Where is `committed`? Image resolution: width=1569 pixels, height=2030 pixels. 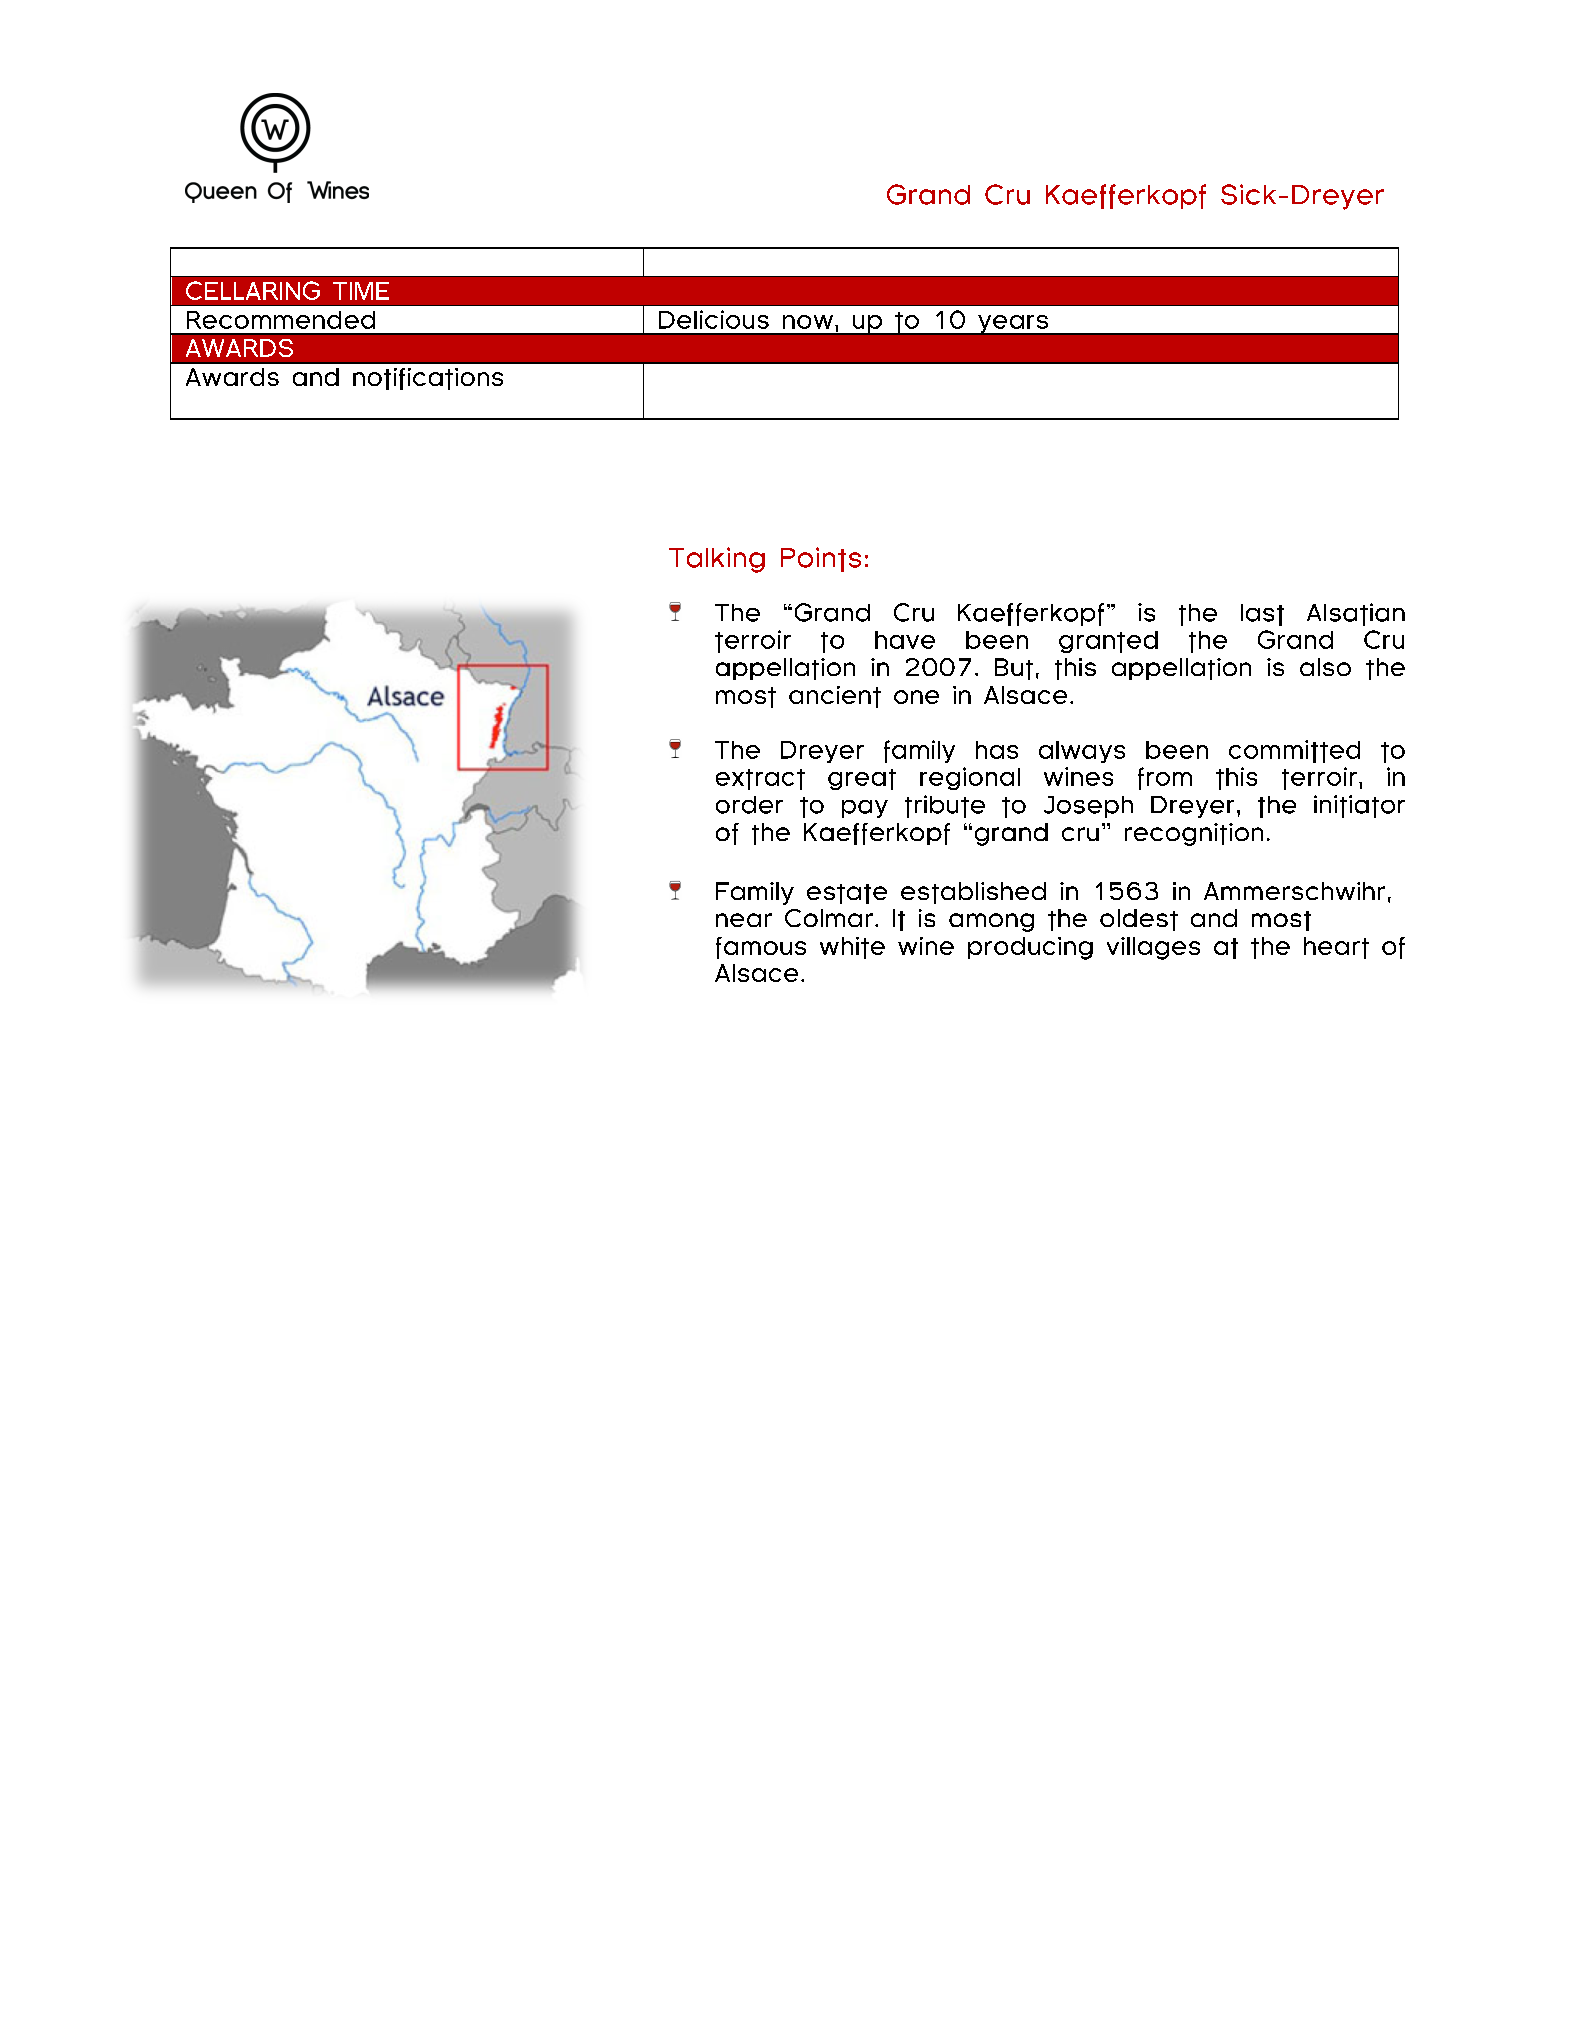
committed is located at coordinates (1294, 751).
